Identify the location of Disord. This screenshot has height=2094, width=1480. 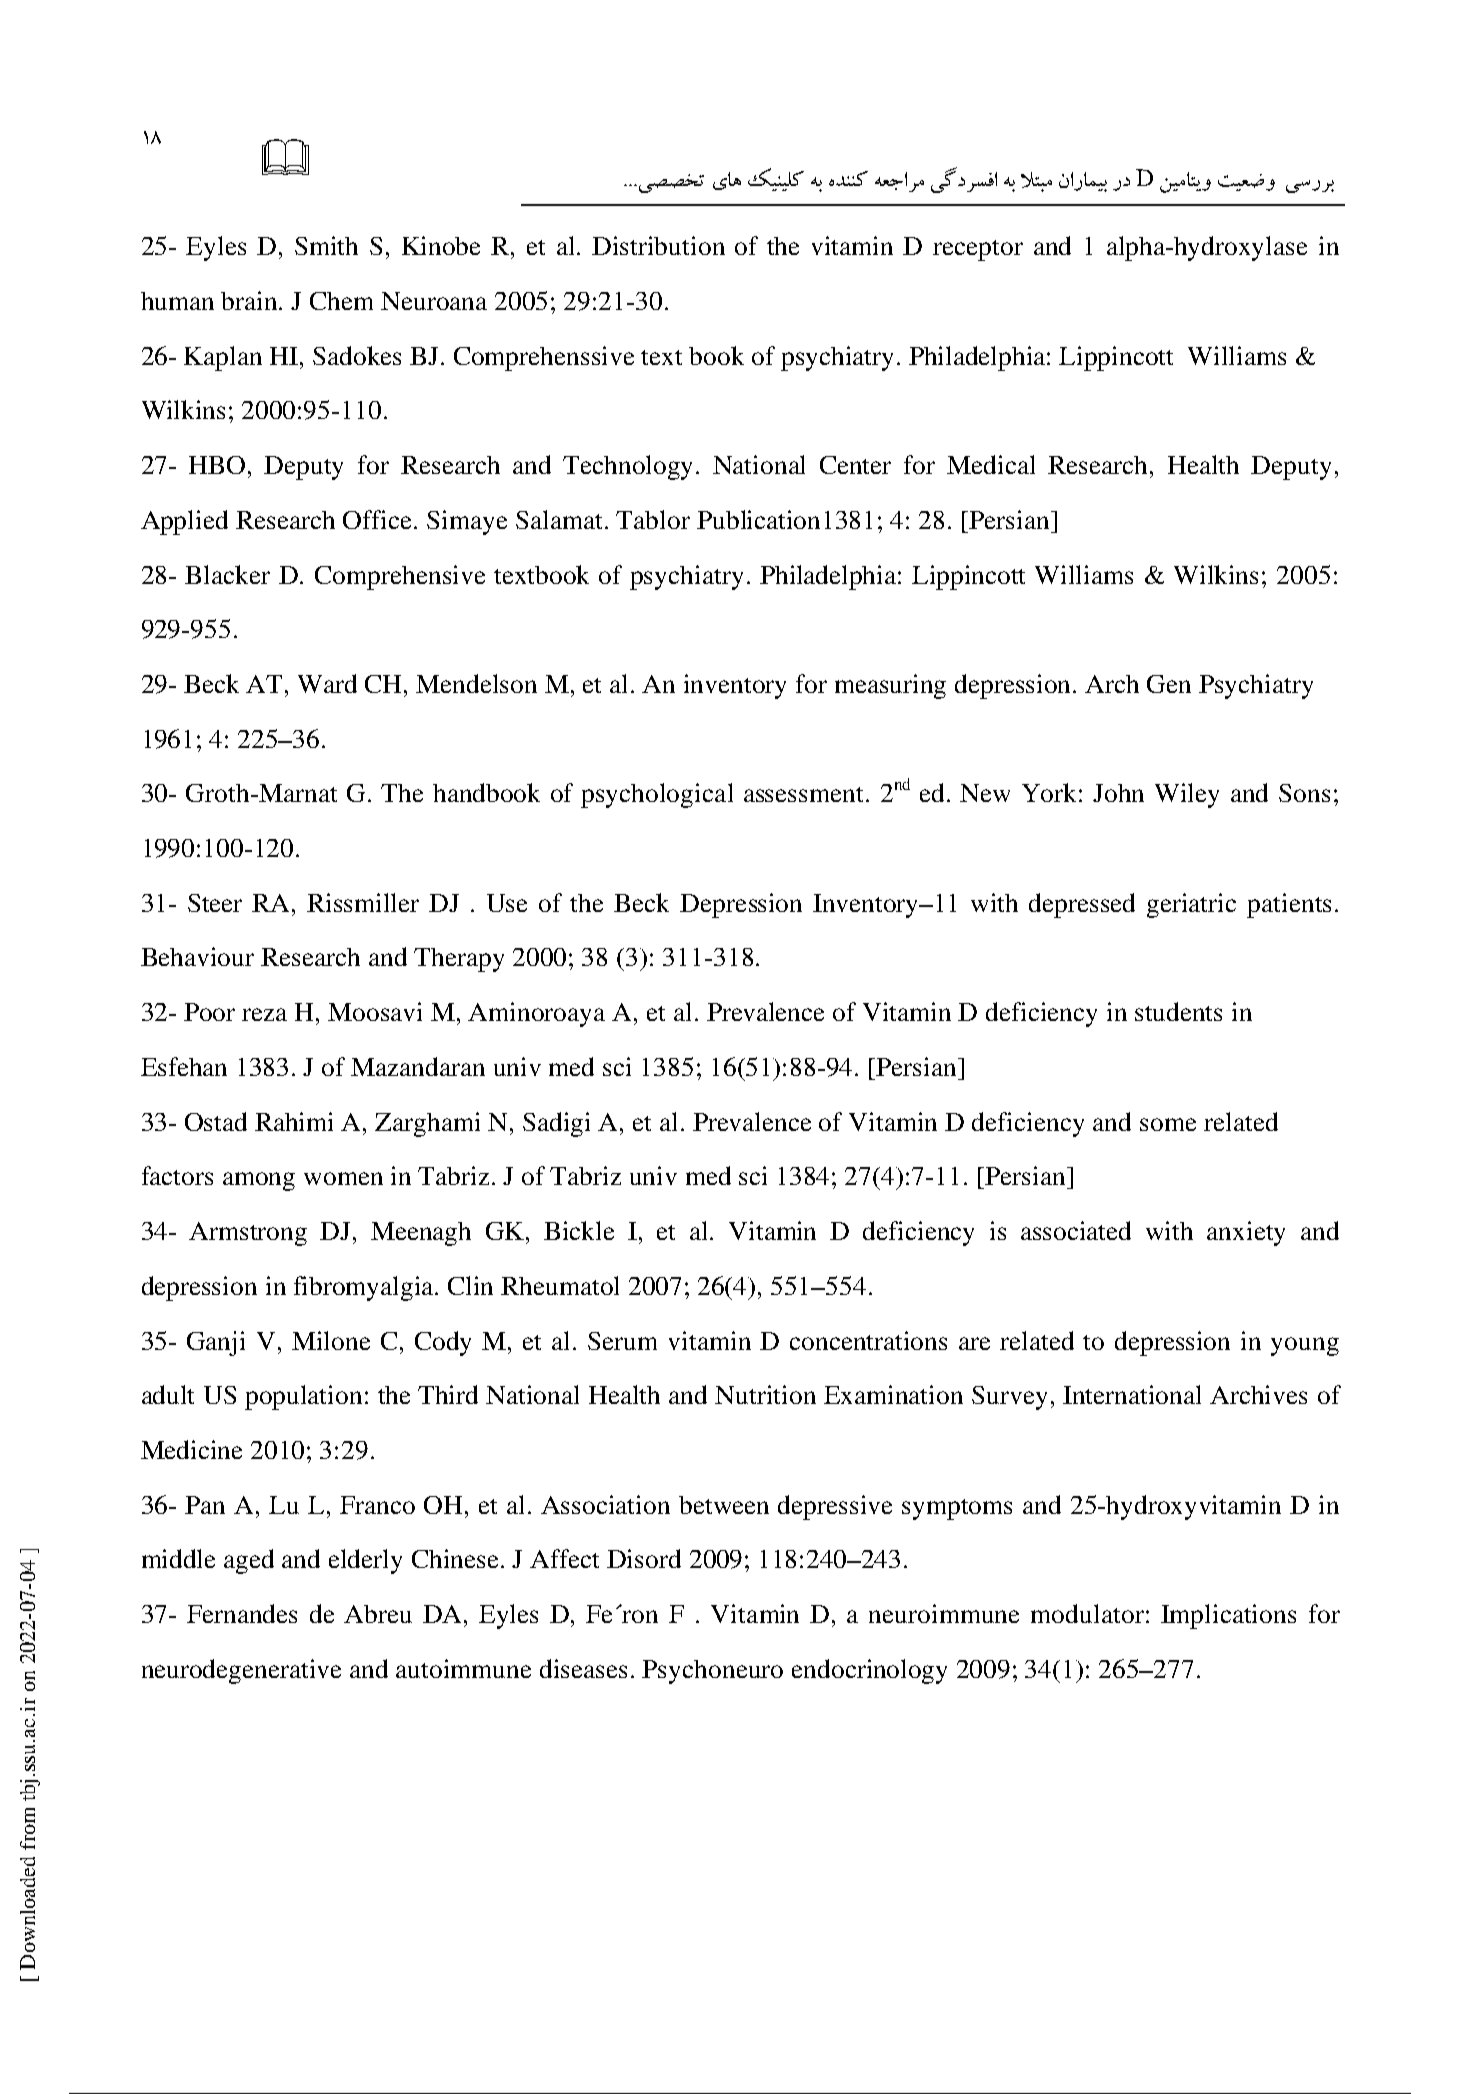
(644, 1558).
